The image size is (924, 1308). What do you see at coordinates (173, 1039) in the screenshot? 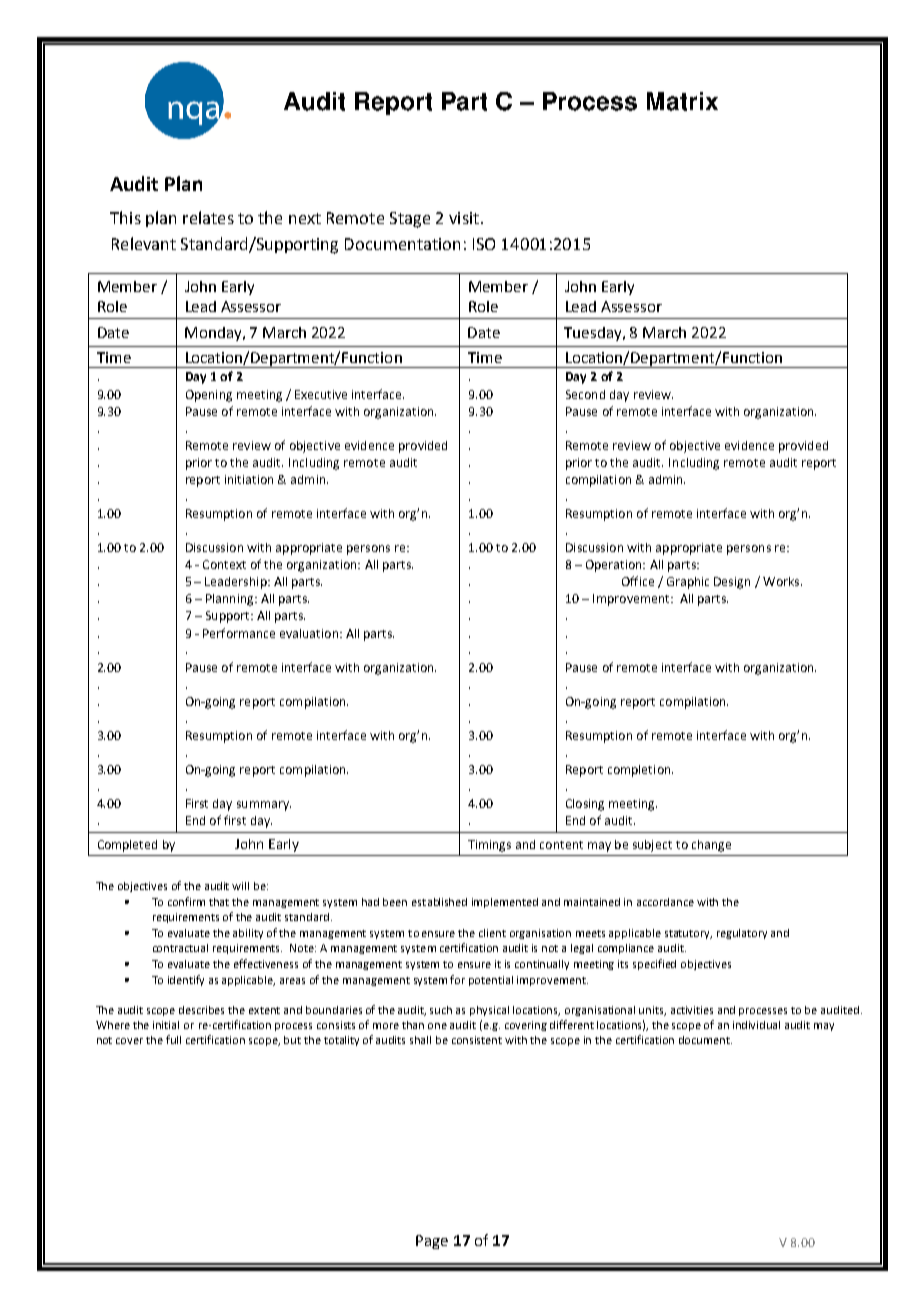
I see `full` at bounding box center [173, 1039].
